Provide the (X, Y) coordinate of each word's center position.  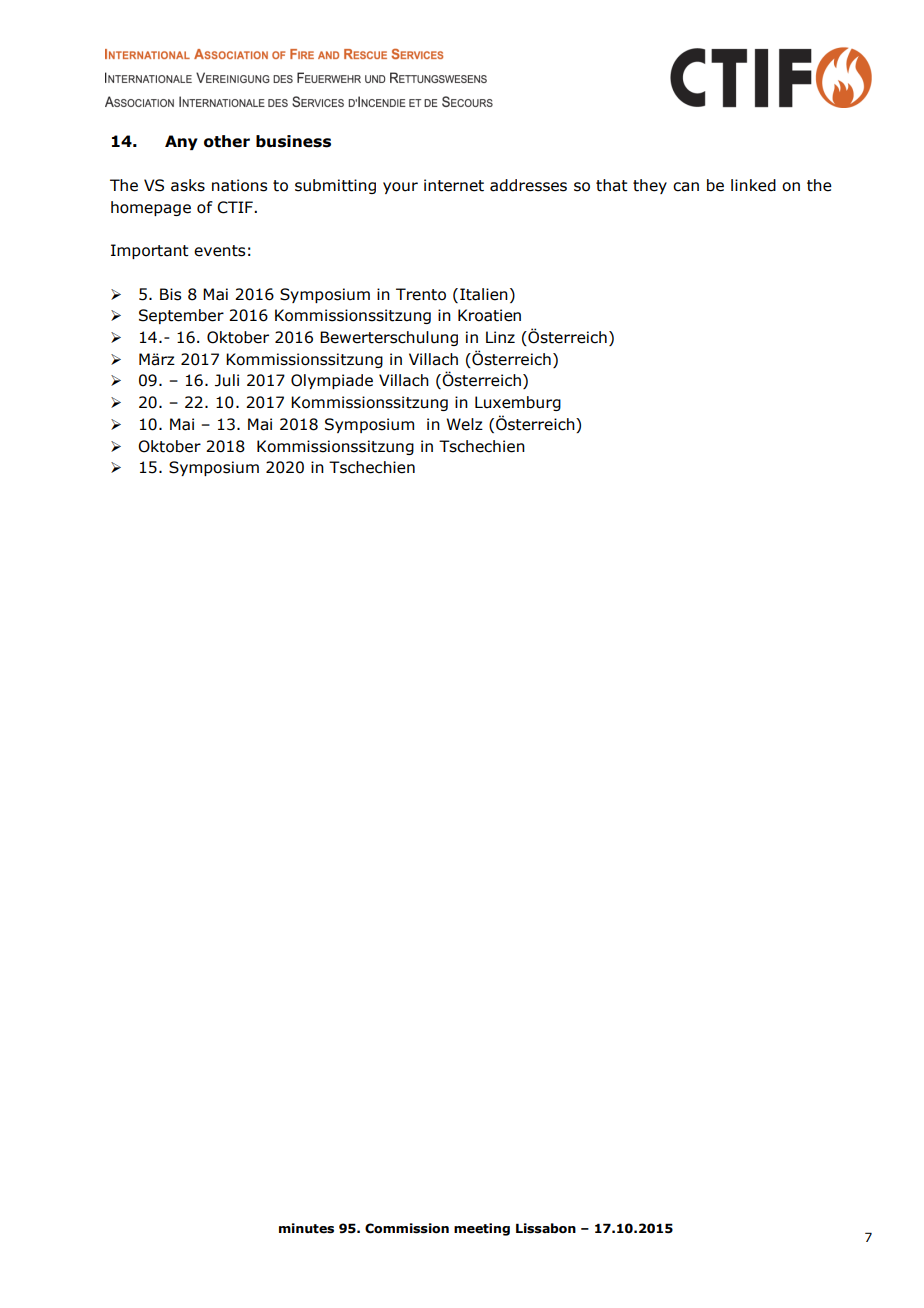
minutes (306, 1228)
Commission (407, 1228)
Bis (170, 294)
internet (454, 185)
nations (239, 185)
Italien (484, 294)
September (181, 316)
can (686, 187)
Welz (464, 424)
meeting (482, 1229)
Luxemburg (518, 403)
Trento (421, 294)
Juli (227, 380)
